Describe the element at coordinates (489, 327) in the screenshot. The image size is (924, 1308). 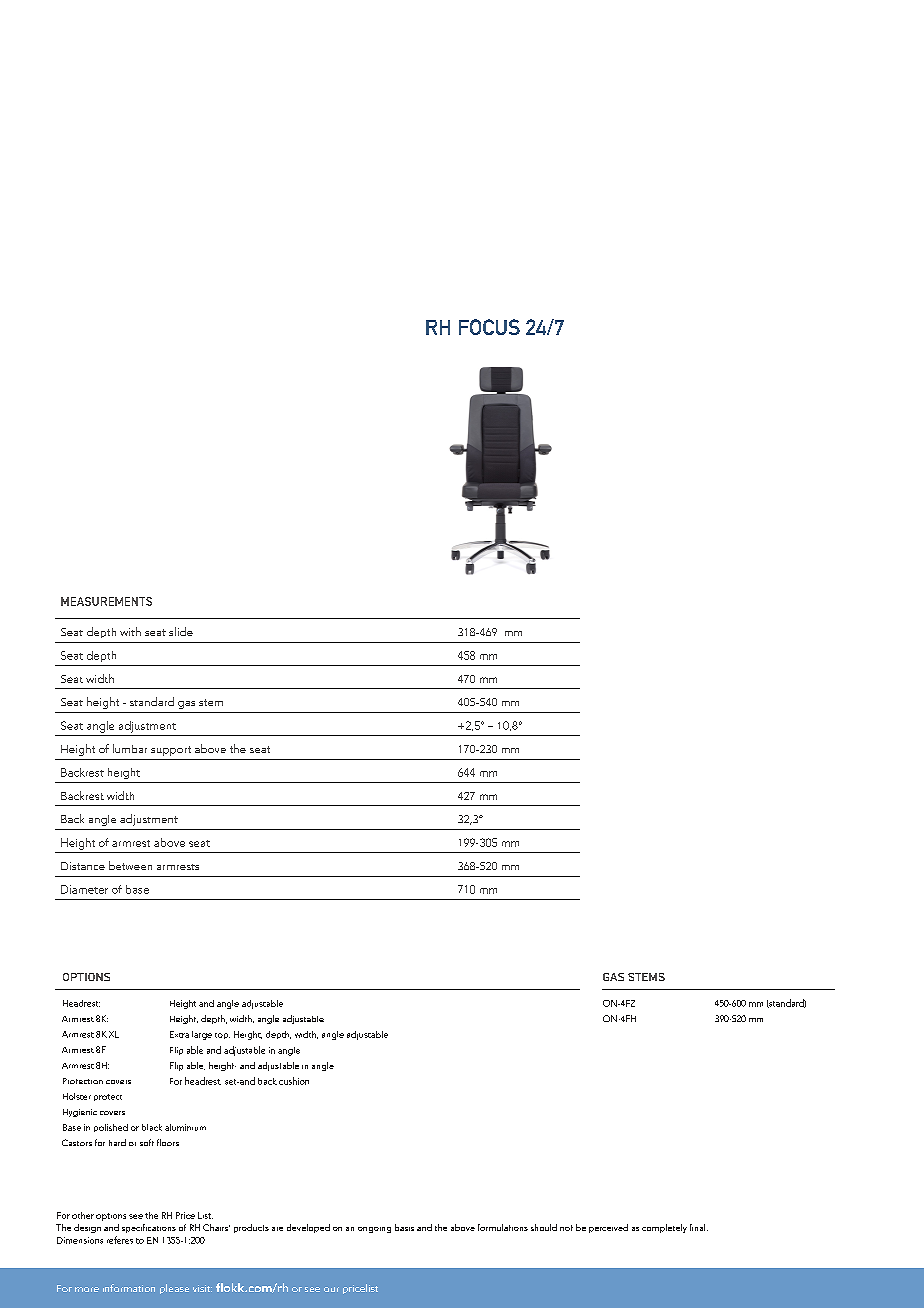
I see `FOCUS` at that location.
